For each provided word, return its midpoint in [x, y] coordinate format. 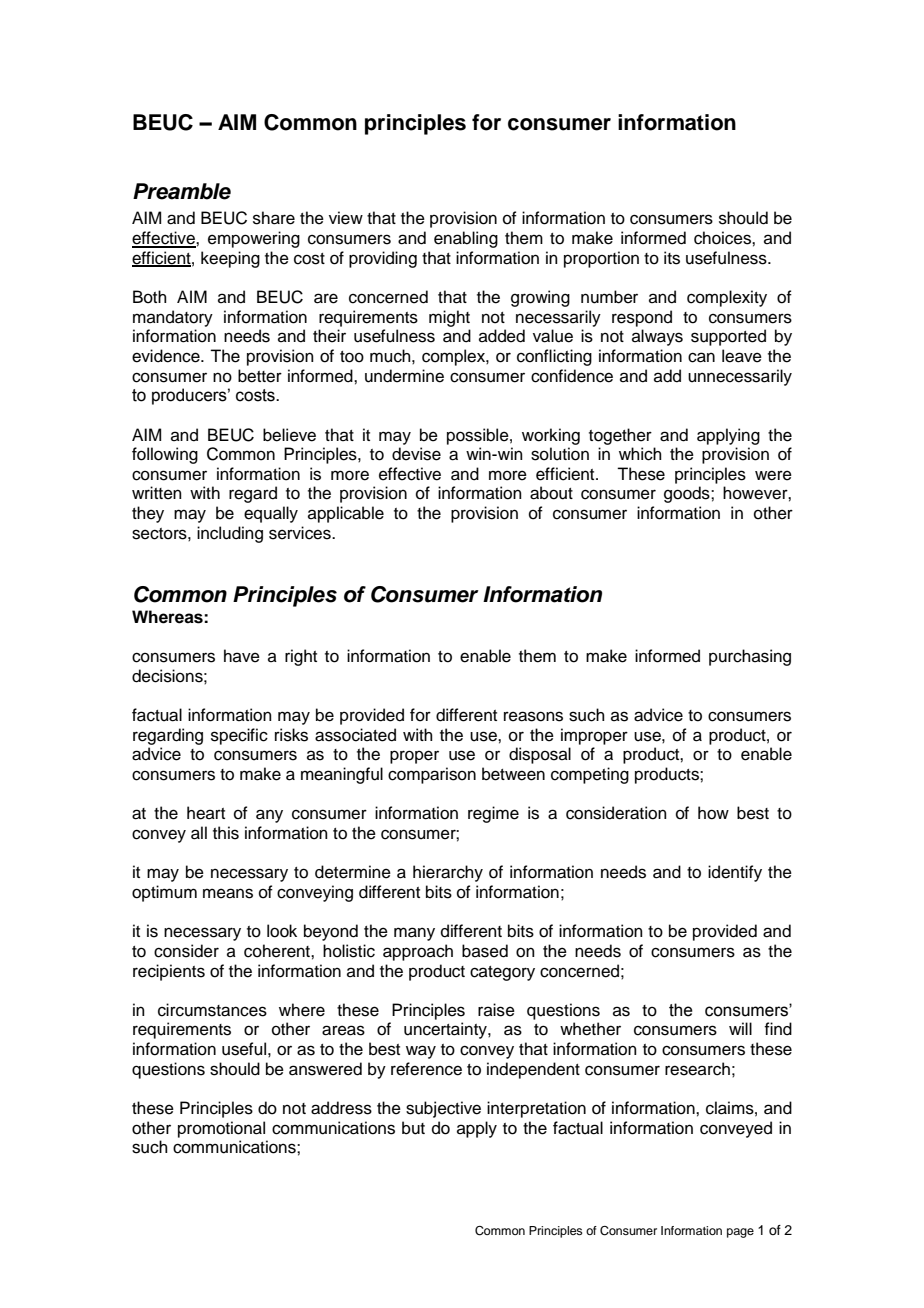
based [485, 951]
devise [416, 454]
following [165, 455]
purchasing [750, 657]
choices [723, 238]
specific [239, 736]
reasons [533, 716]
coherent [278, 951]
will [740, 1028]
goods [688, 494]
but [413, 1128]
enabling [466, 239]
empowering [254, 239]
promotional [221, 1129]
